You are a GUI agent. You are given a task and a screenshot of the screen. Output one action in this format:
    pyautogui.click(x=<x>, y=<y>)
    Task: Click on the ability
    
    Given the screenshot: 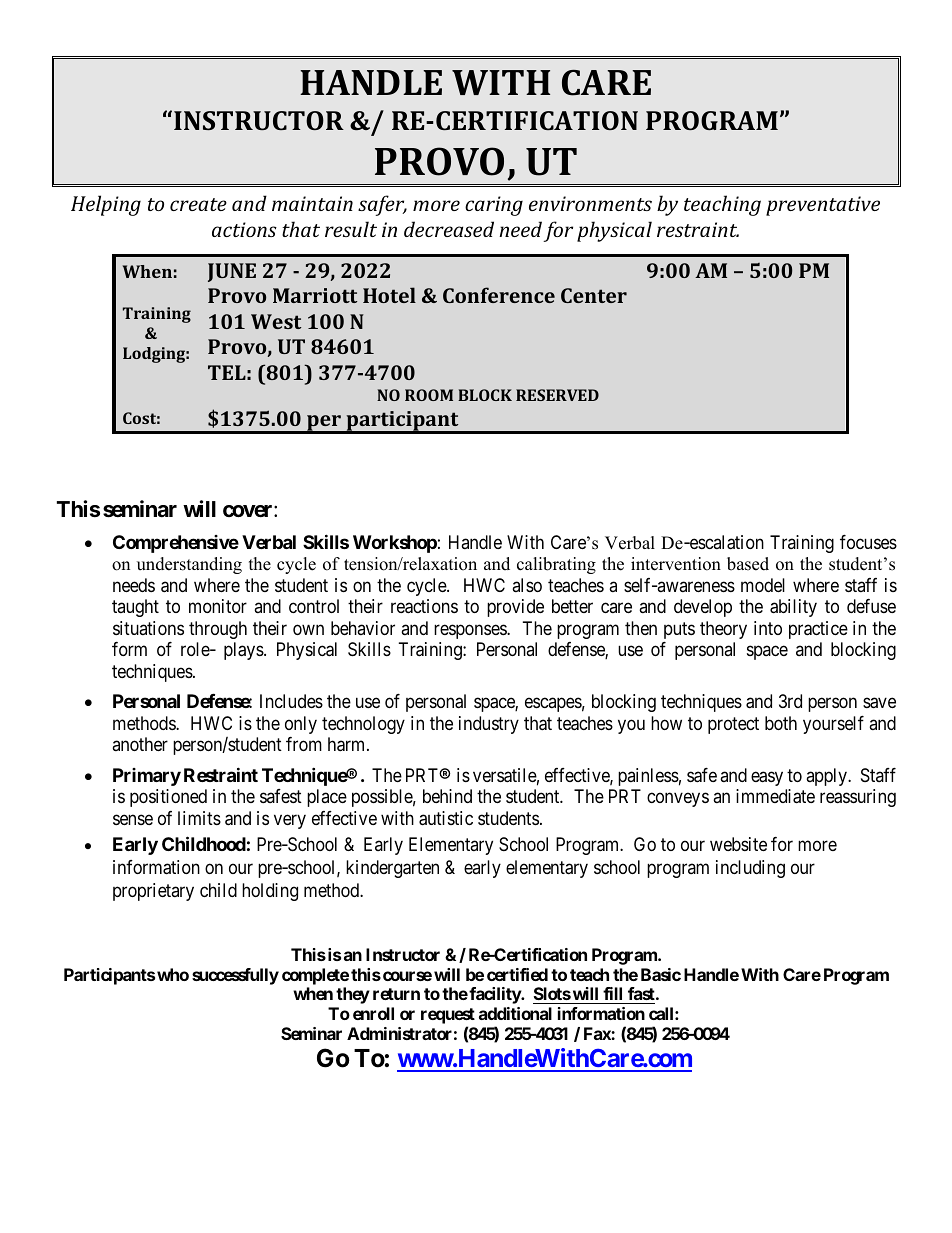 What is the action you would take?
    pyautogui.click(x=793, y=608)
